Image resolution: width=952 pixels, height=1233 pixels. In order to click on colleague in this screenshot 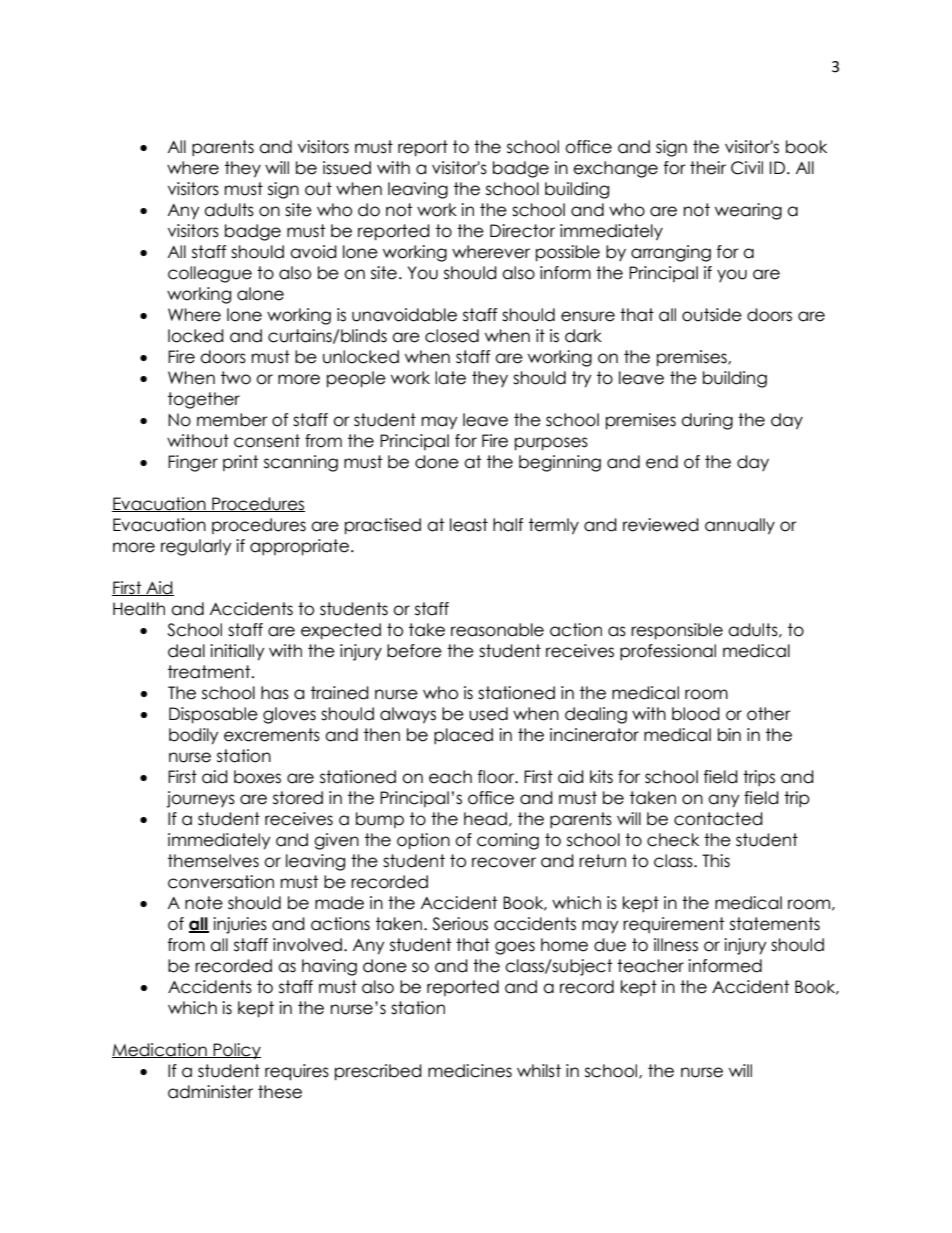, I will do `click(210, 274)`.
